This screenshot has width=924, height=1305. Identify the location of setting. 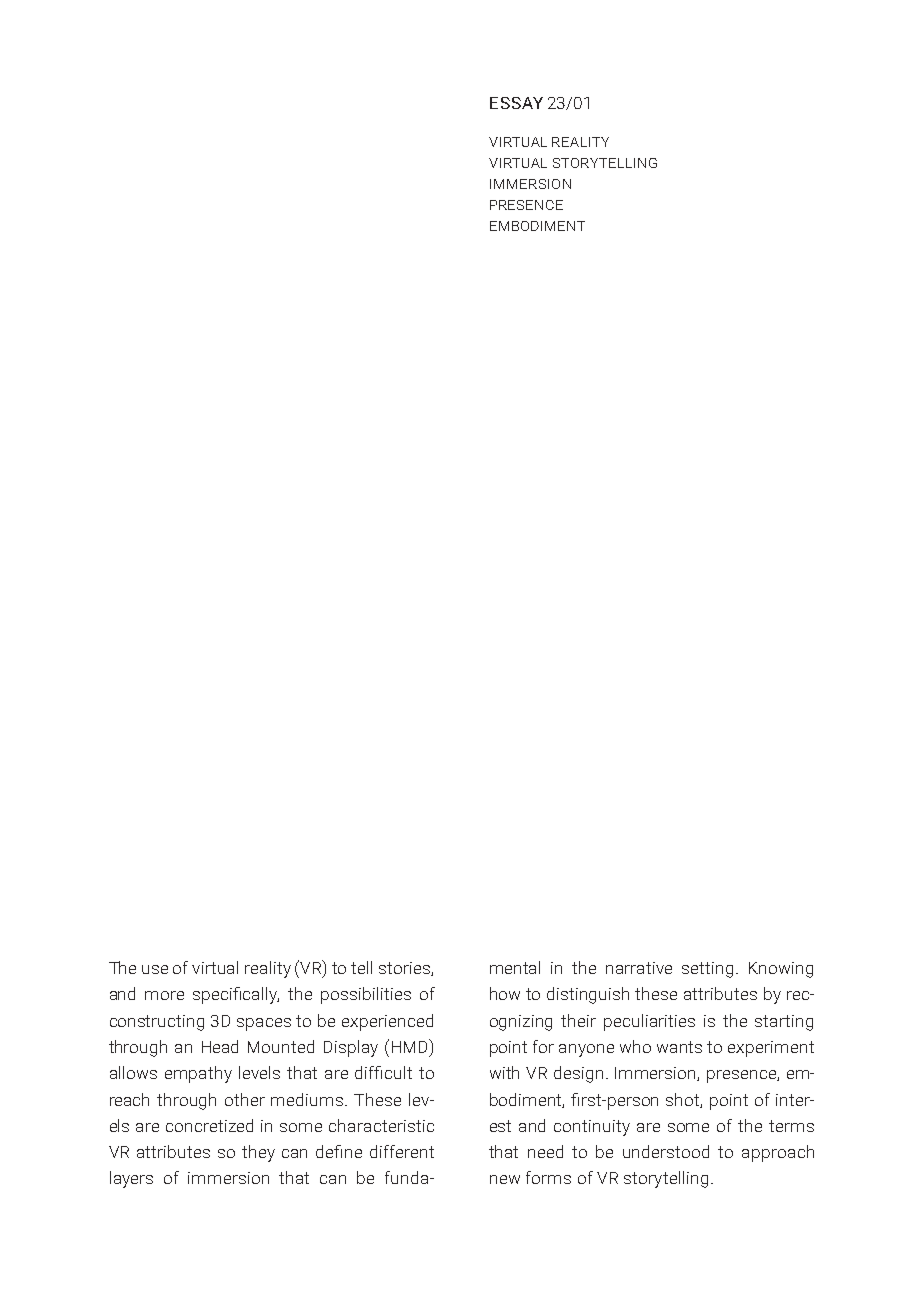
(707, 970).
